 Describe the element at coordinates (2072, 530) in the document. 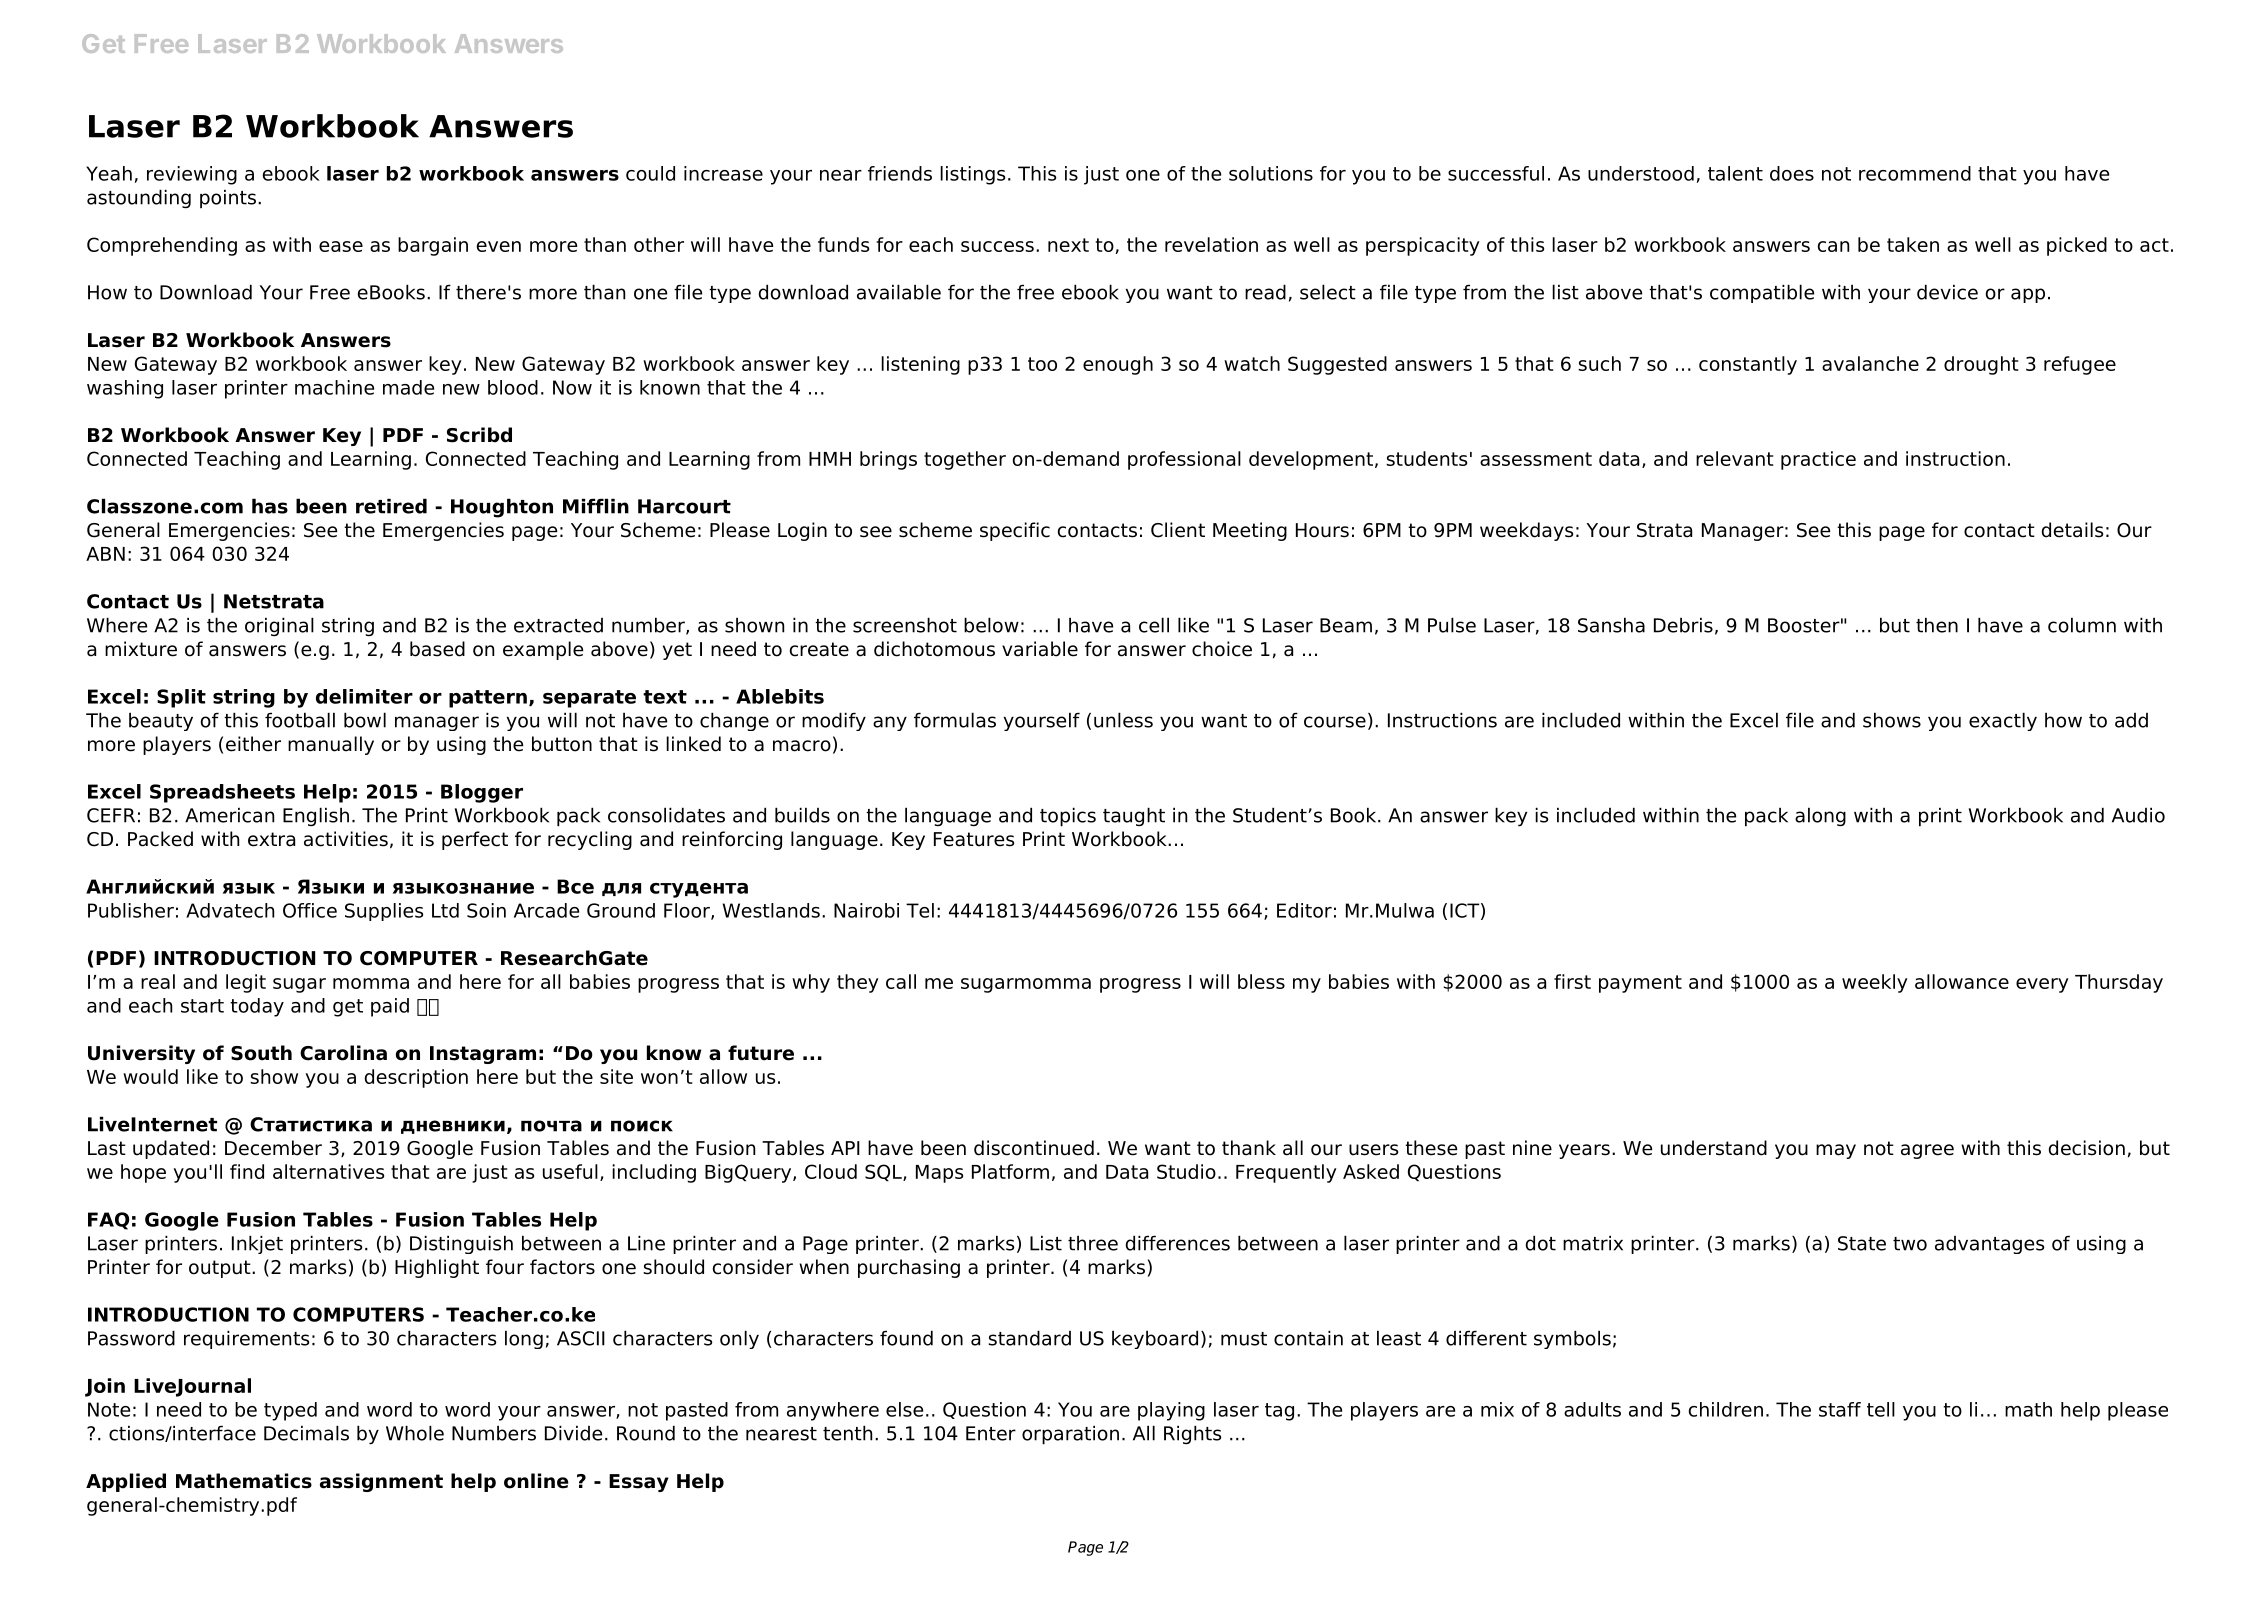

I see `details` at that location.
